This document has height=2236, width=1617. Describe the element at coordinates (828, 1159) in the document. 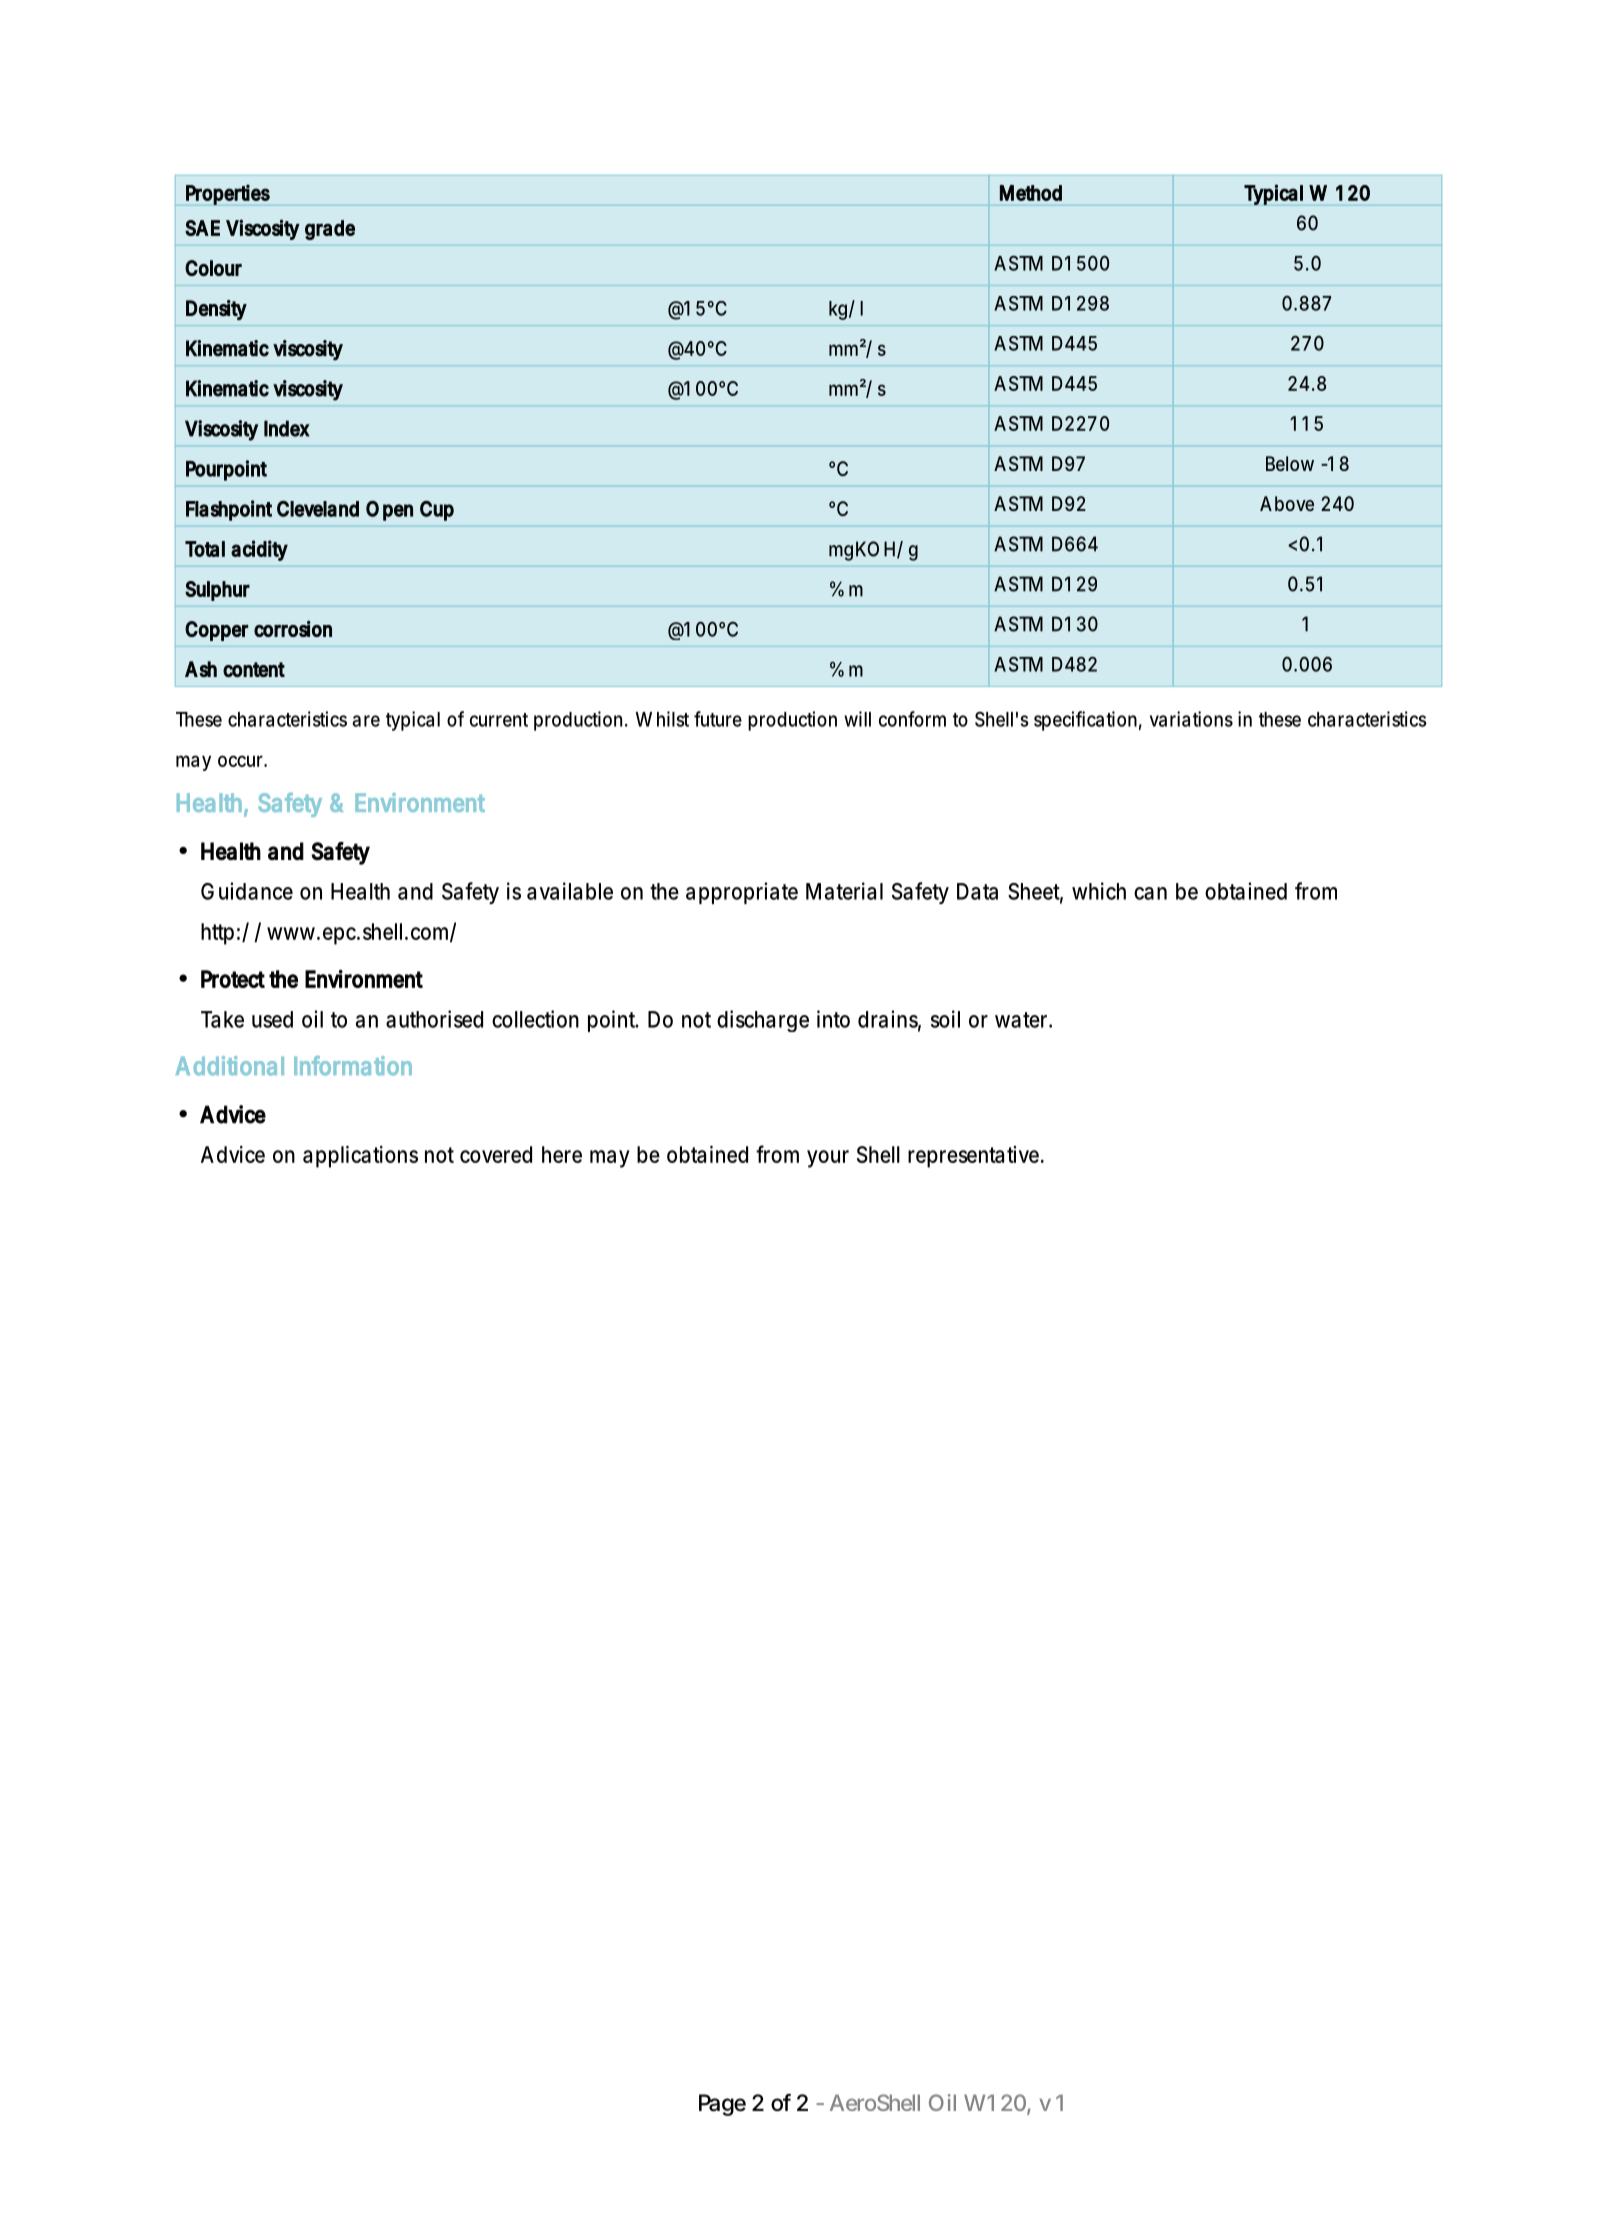

I see `your` at that location.
